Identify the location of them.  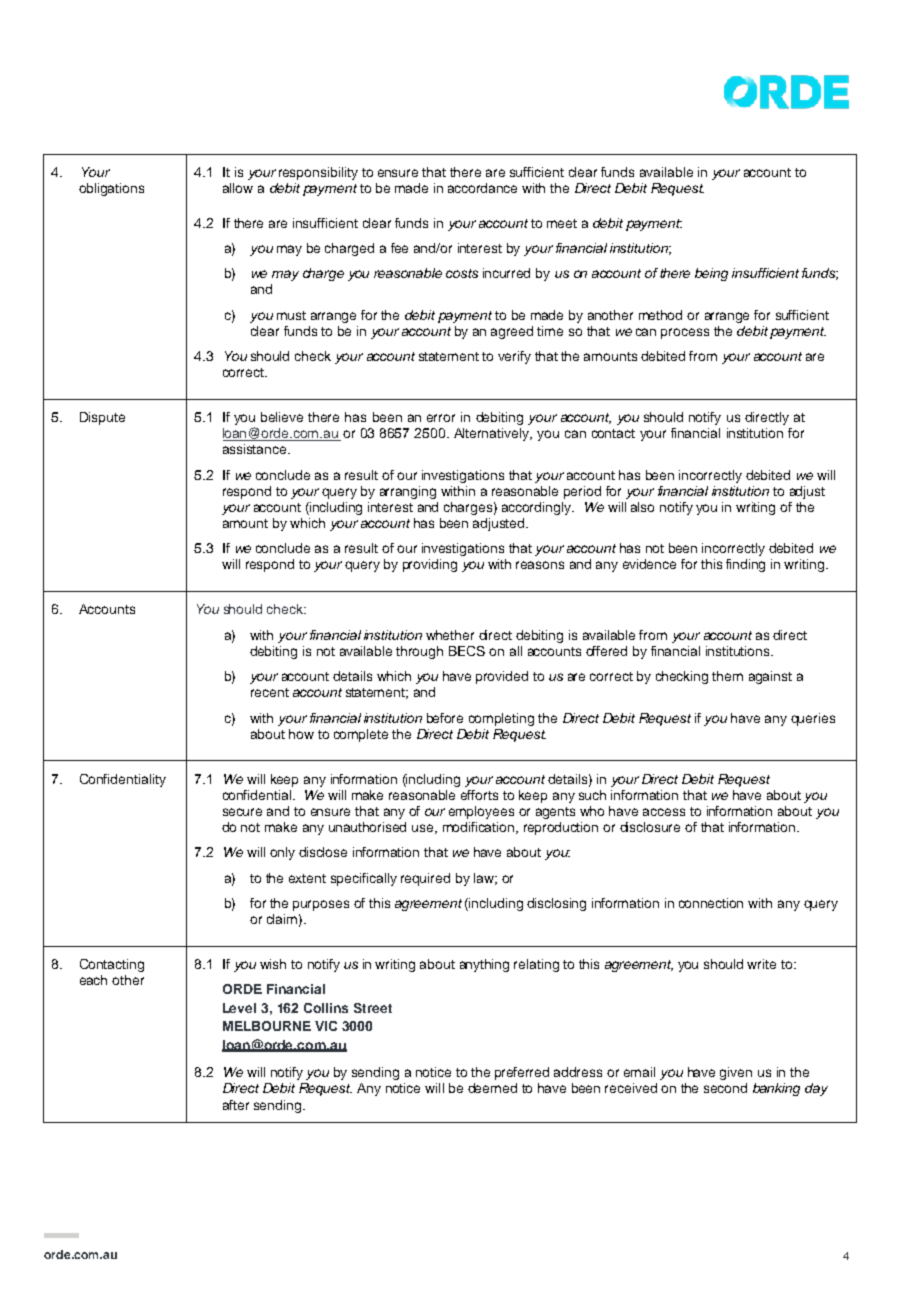
(727, 676).
